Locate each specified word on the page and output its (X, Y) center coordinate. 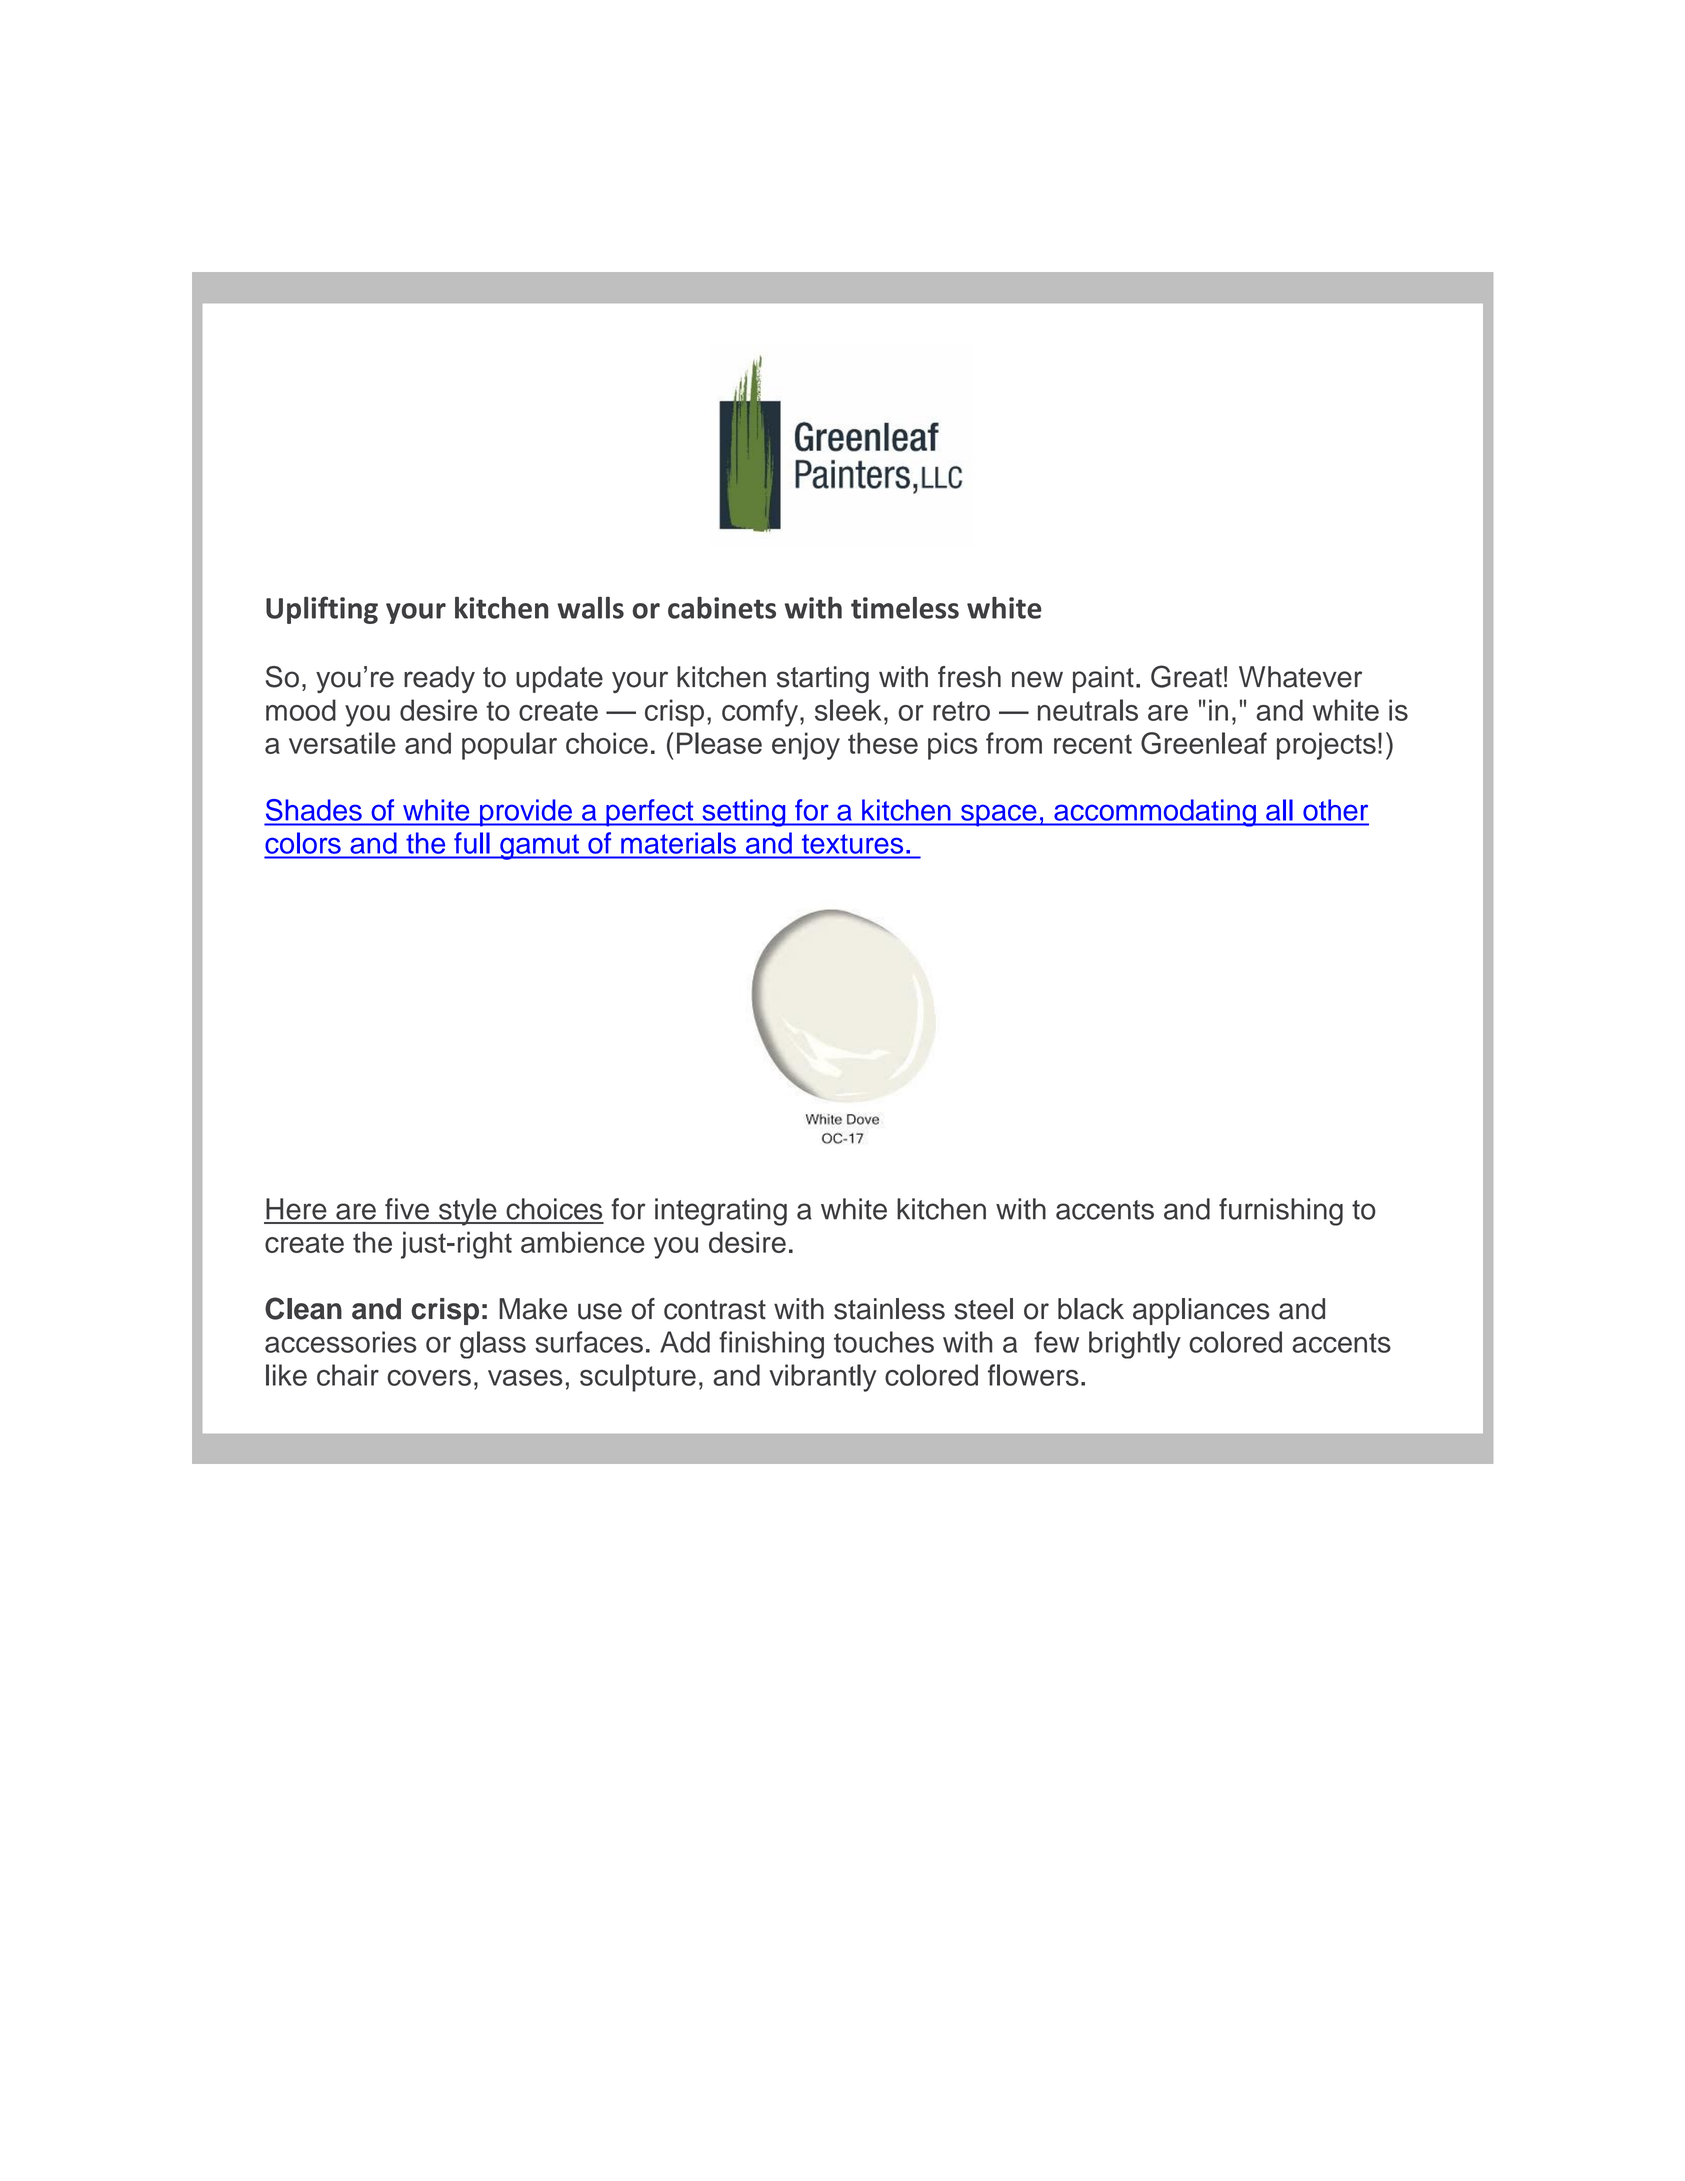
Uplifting (322, 610)
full (472, 843)
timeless (905, 607)
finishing (771, 1345)
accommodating (1155, 813)
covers (429, 1378)
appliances (1201, 1311)
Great (1186, 676)
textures (852, 844)
